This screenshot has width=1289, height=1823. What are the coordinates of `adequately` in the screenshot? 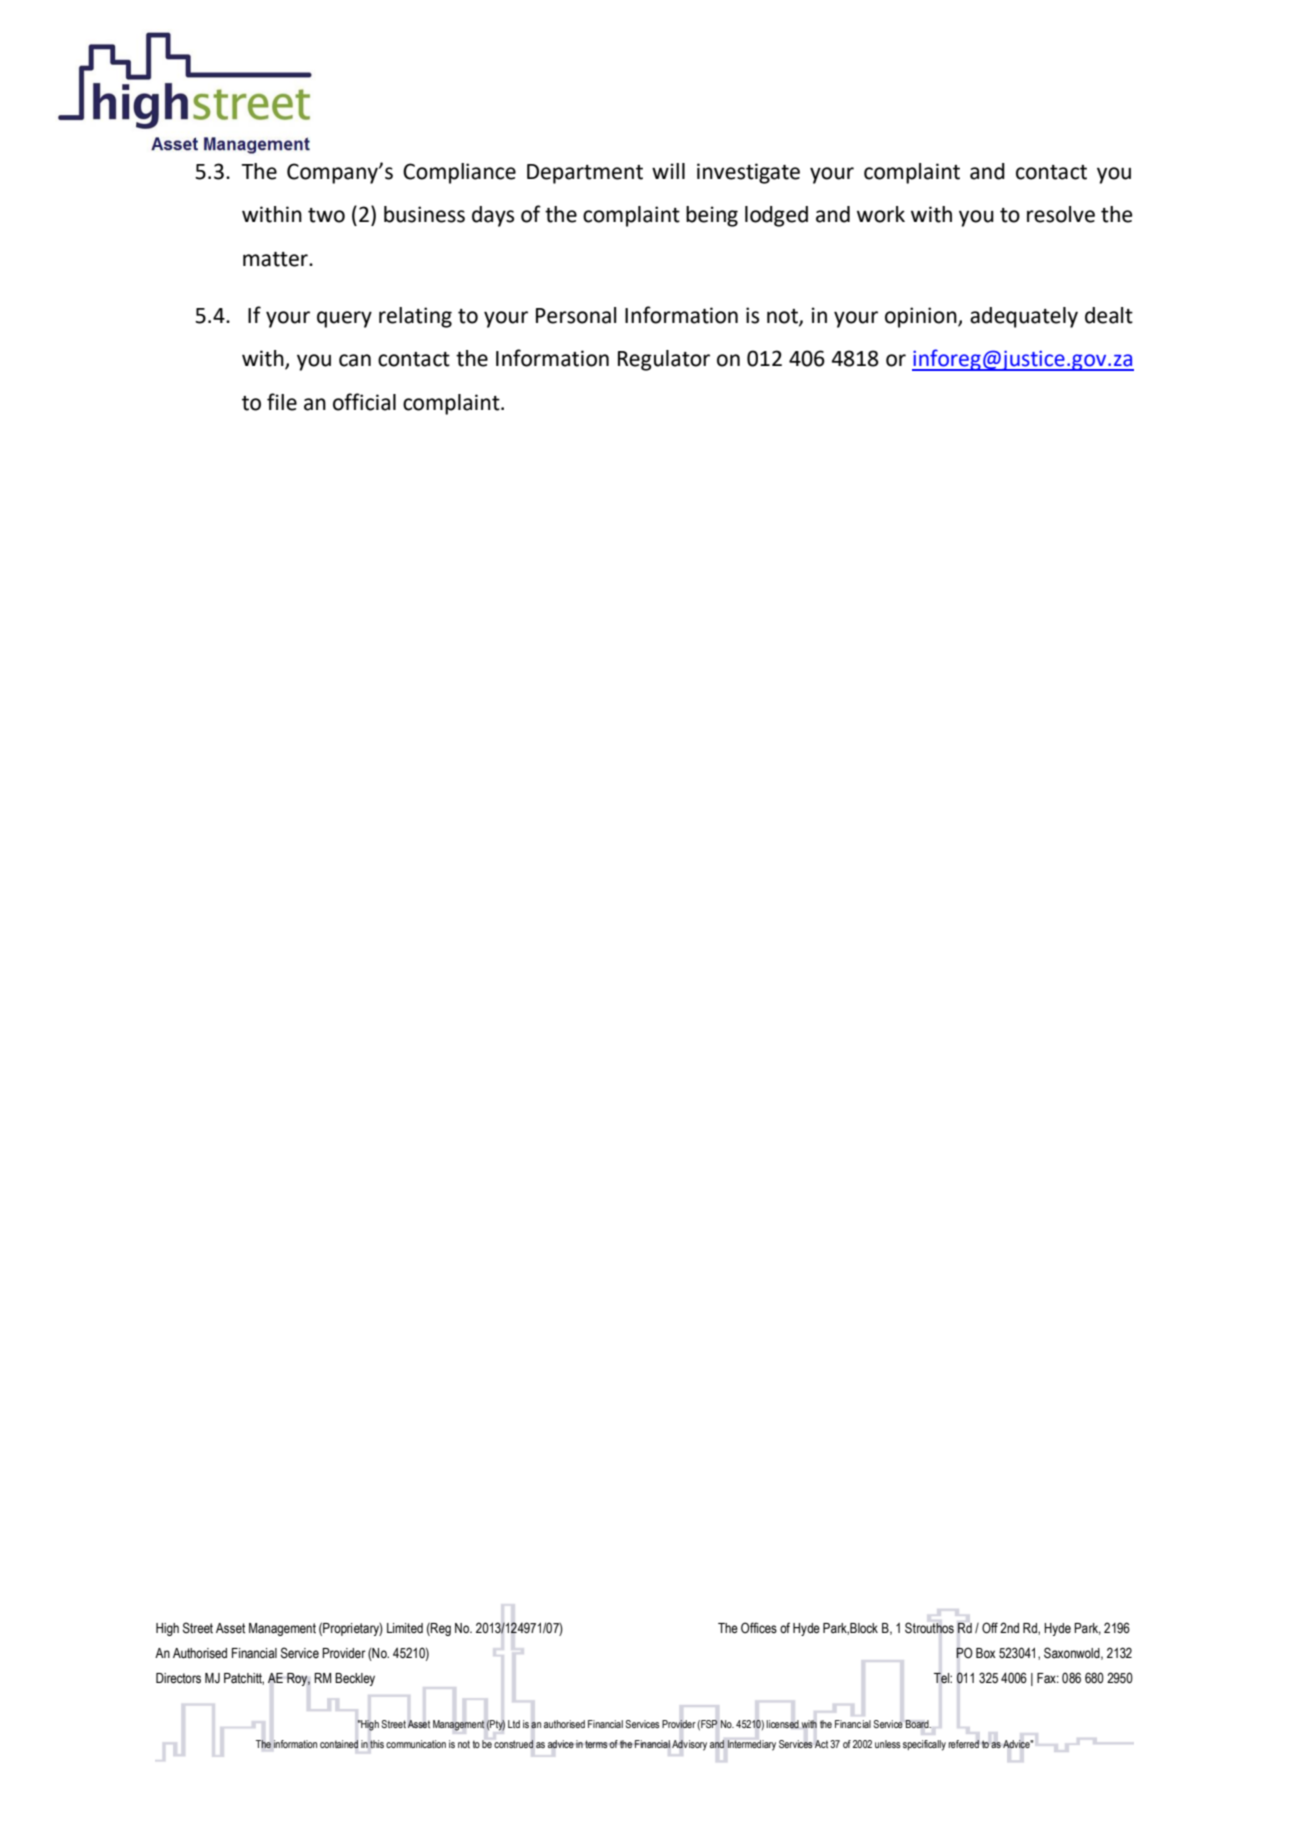 It's located at (1024, 317).
